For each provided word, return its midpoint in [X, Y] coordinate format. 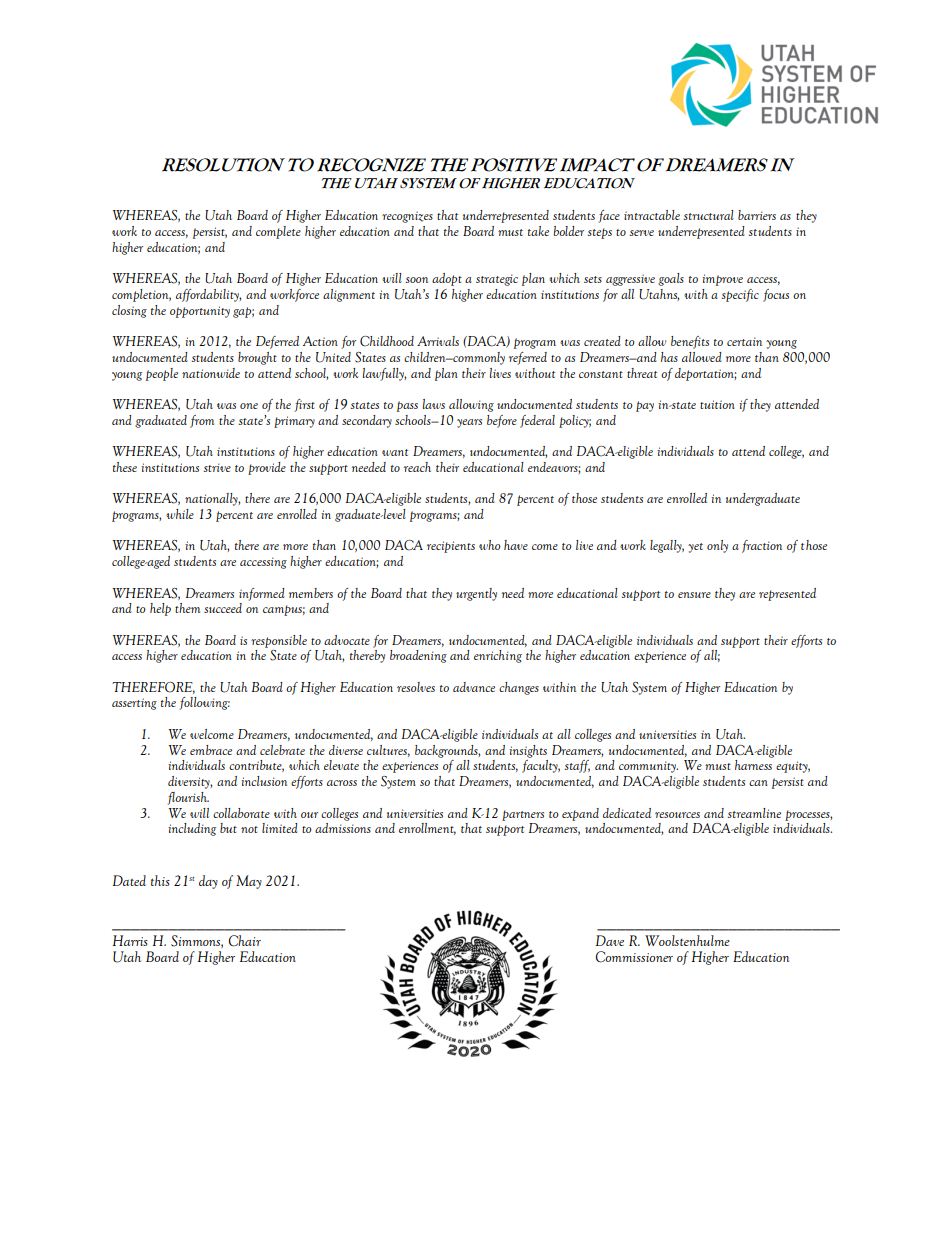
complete [278, 232]
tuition [717, 404]
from [202, 421]
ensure [694, 595]
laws [434, 404]
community [648, 767]
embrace [211, 750]
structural [709, 215]
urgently [476, 594]
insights [528, 751]
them [187, 608]
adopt [447, 279]
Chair [245, 941]
